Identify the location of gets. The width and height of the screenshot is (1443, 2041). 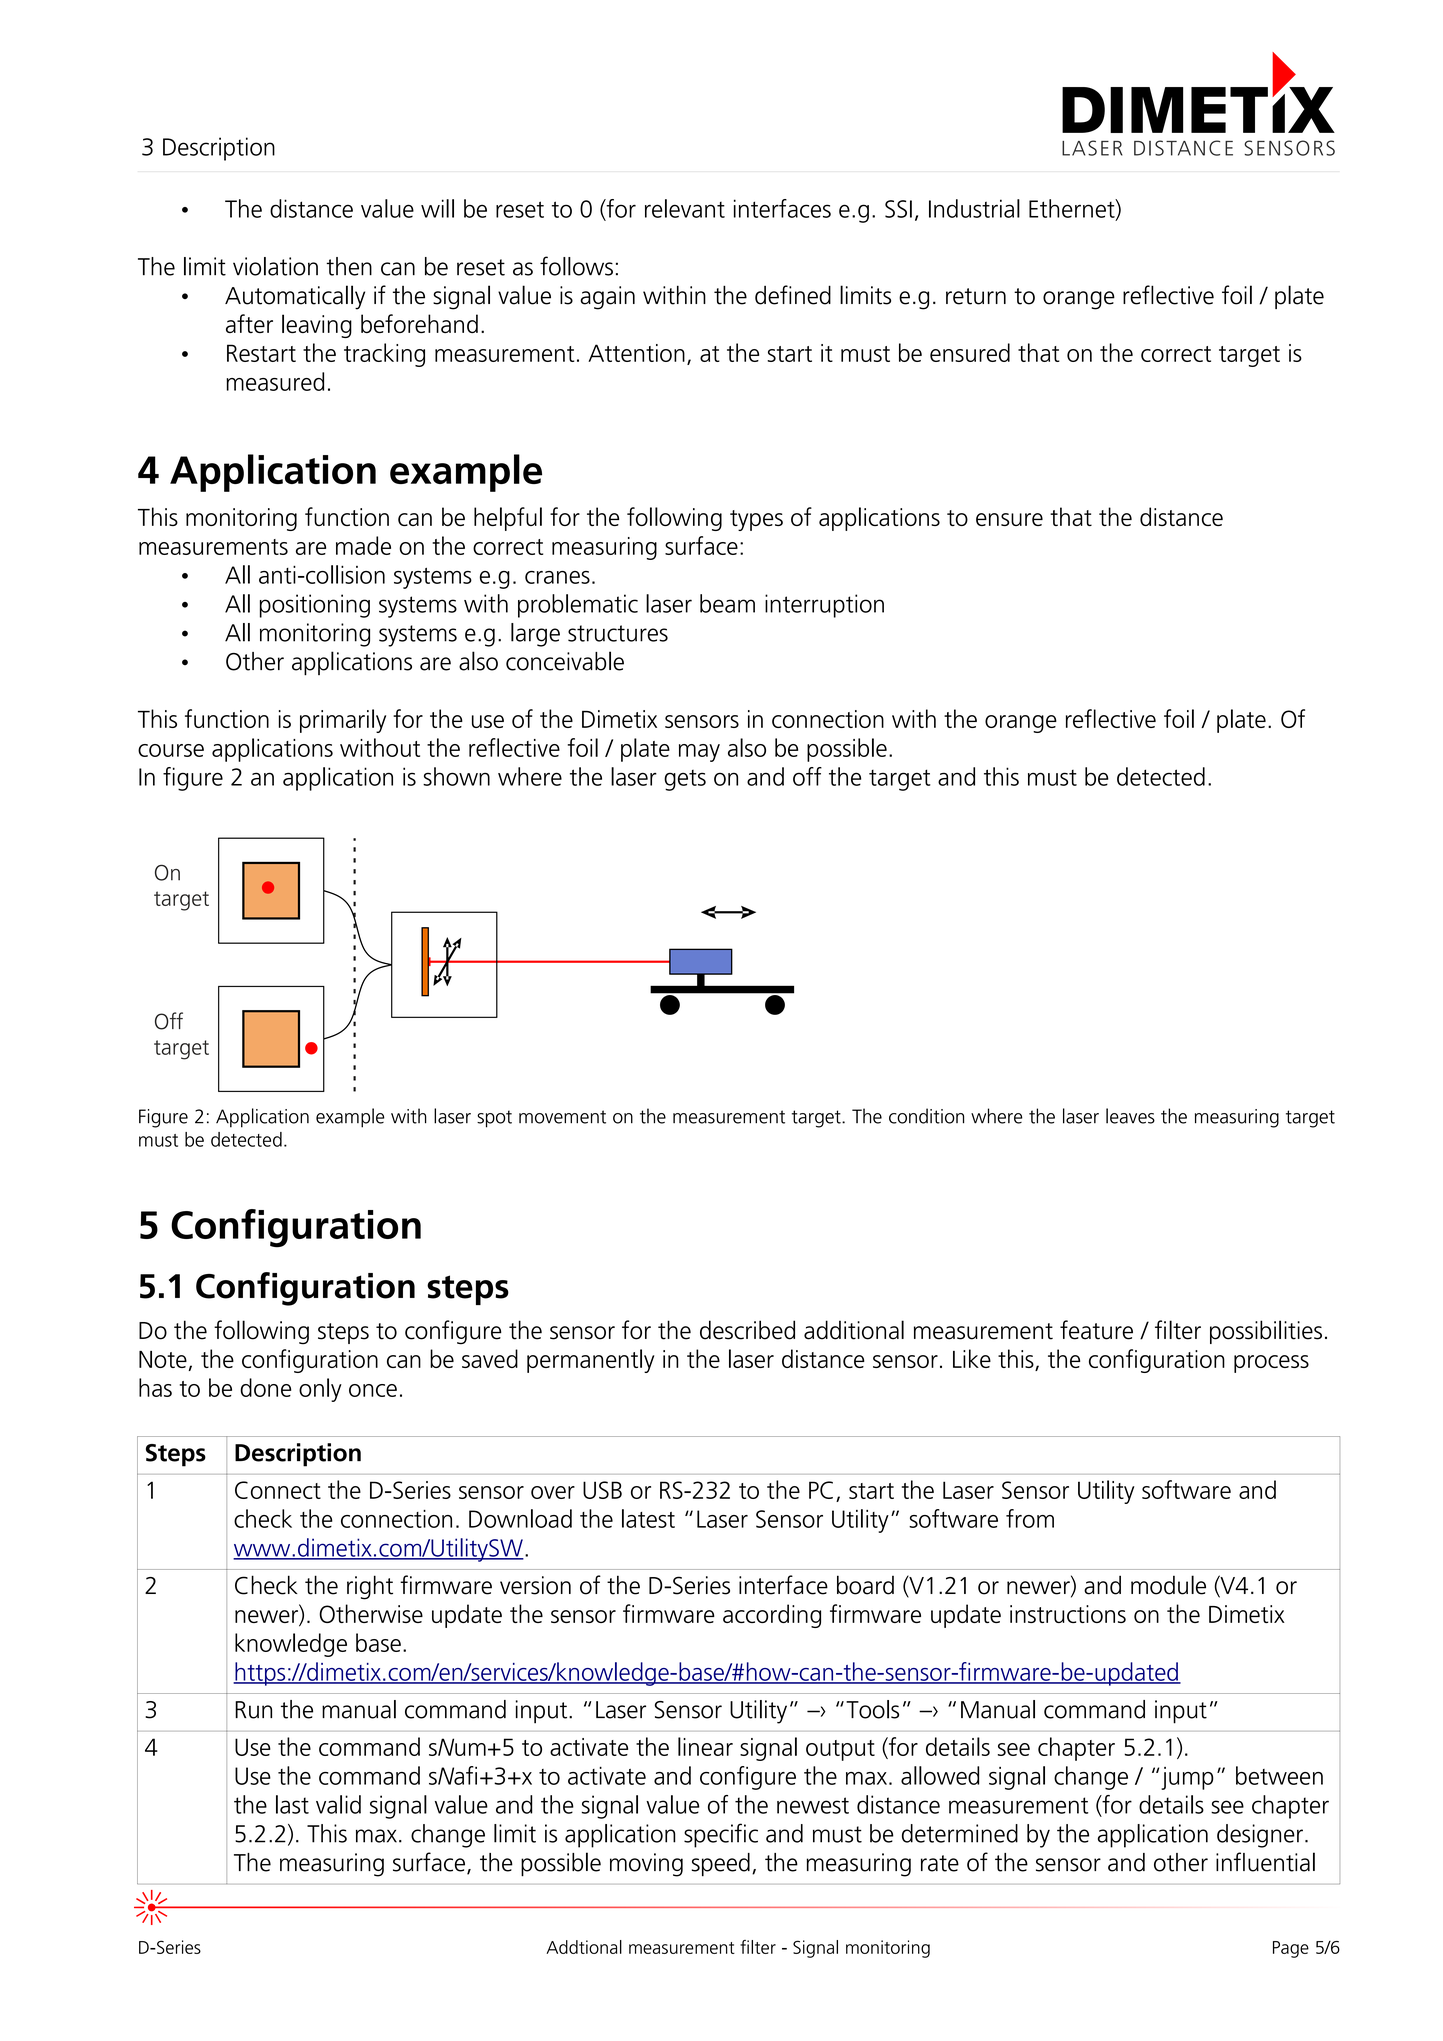
(685, 780).
